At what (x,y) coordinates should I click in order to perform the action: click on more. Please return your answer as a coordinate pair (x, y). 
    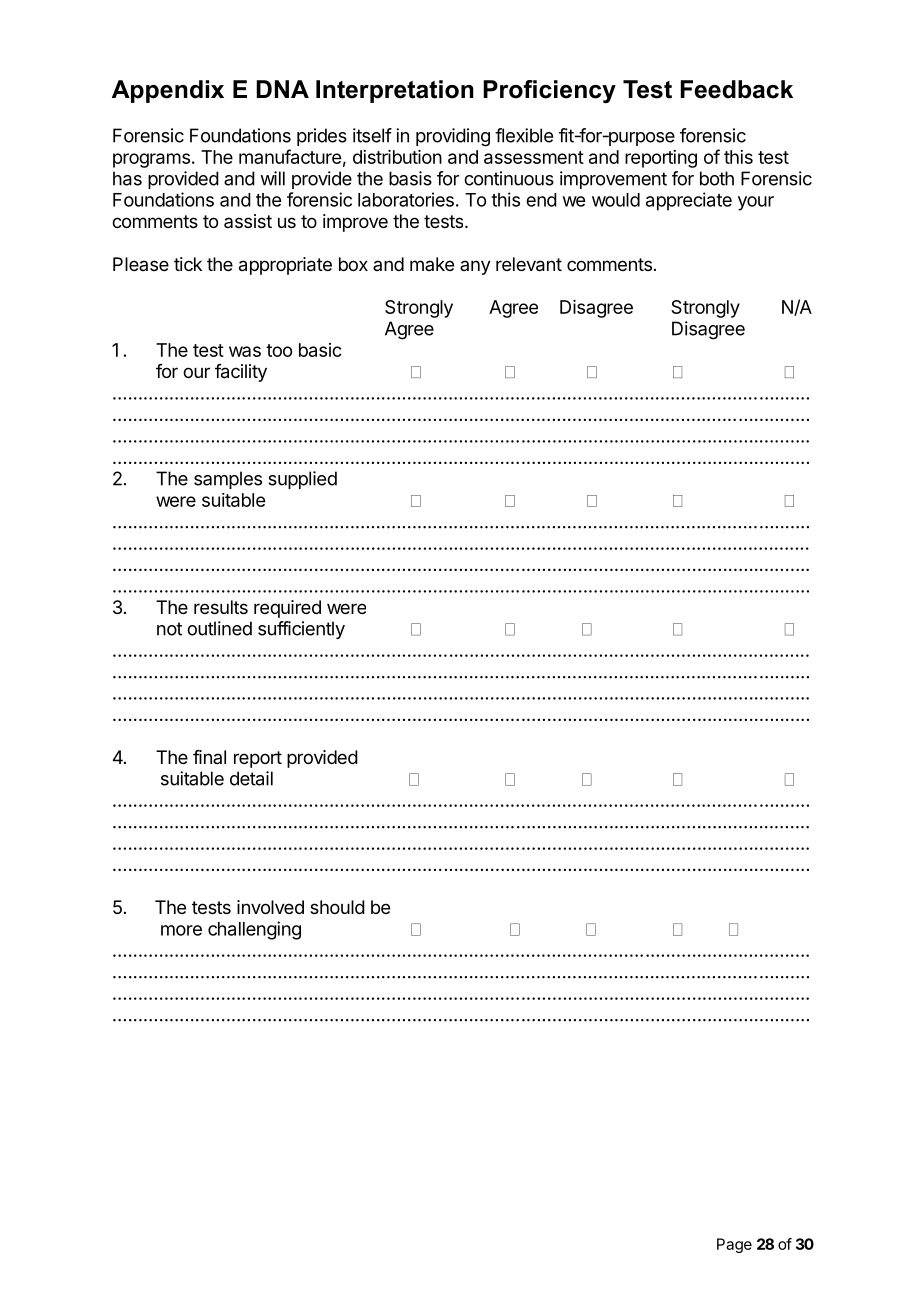
    Looking at the image, I should click on (181, 930).
